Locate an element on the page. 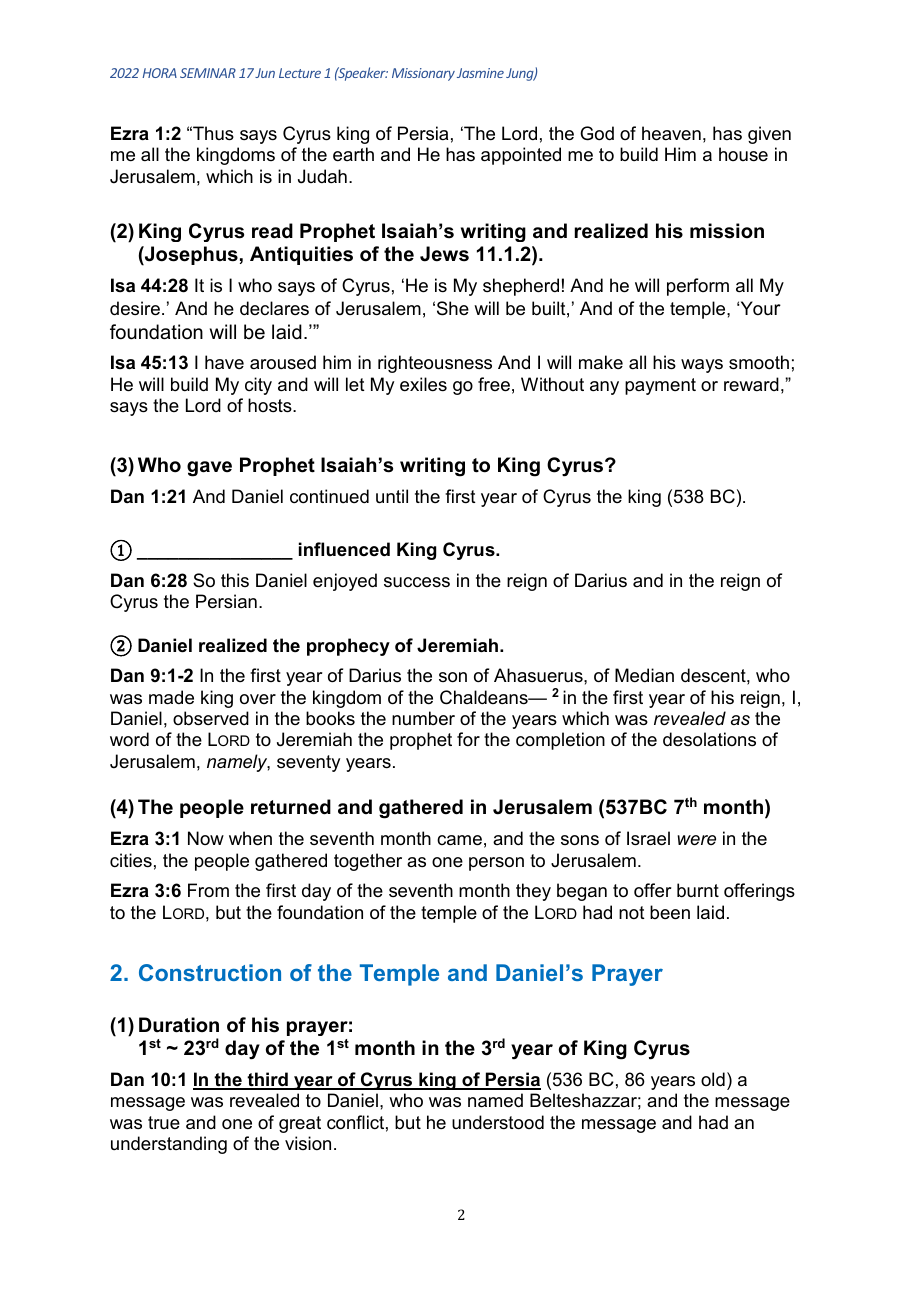 The width and height of the image is (924, 1308). appointed is located at coordinates (521, 156).
